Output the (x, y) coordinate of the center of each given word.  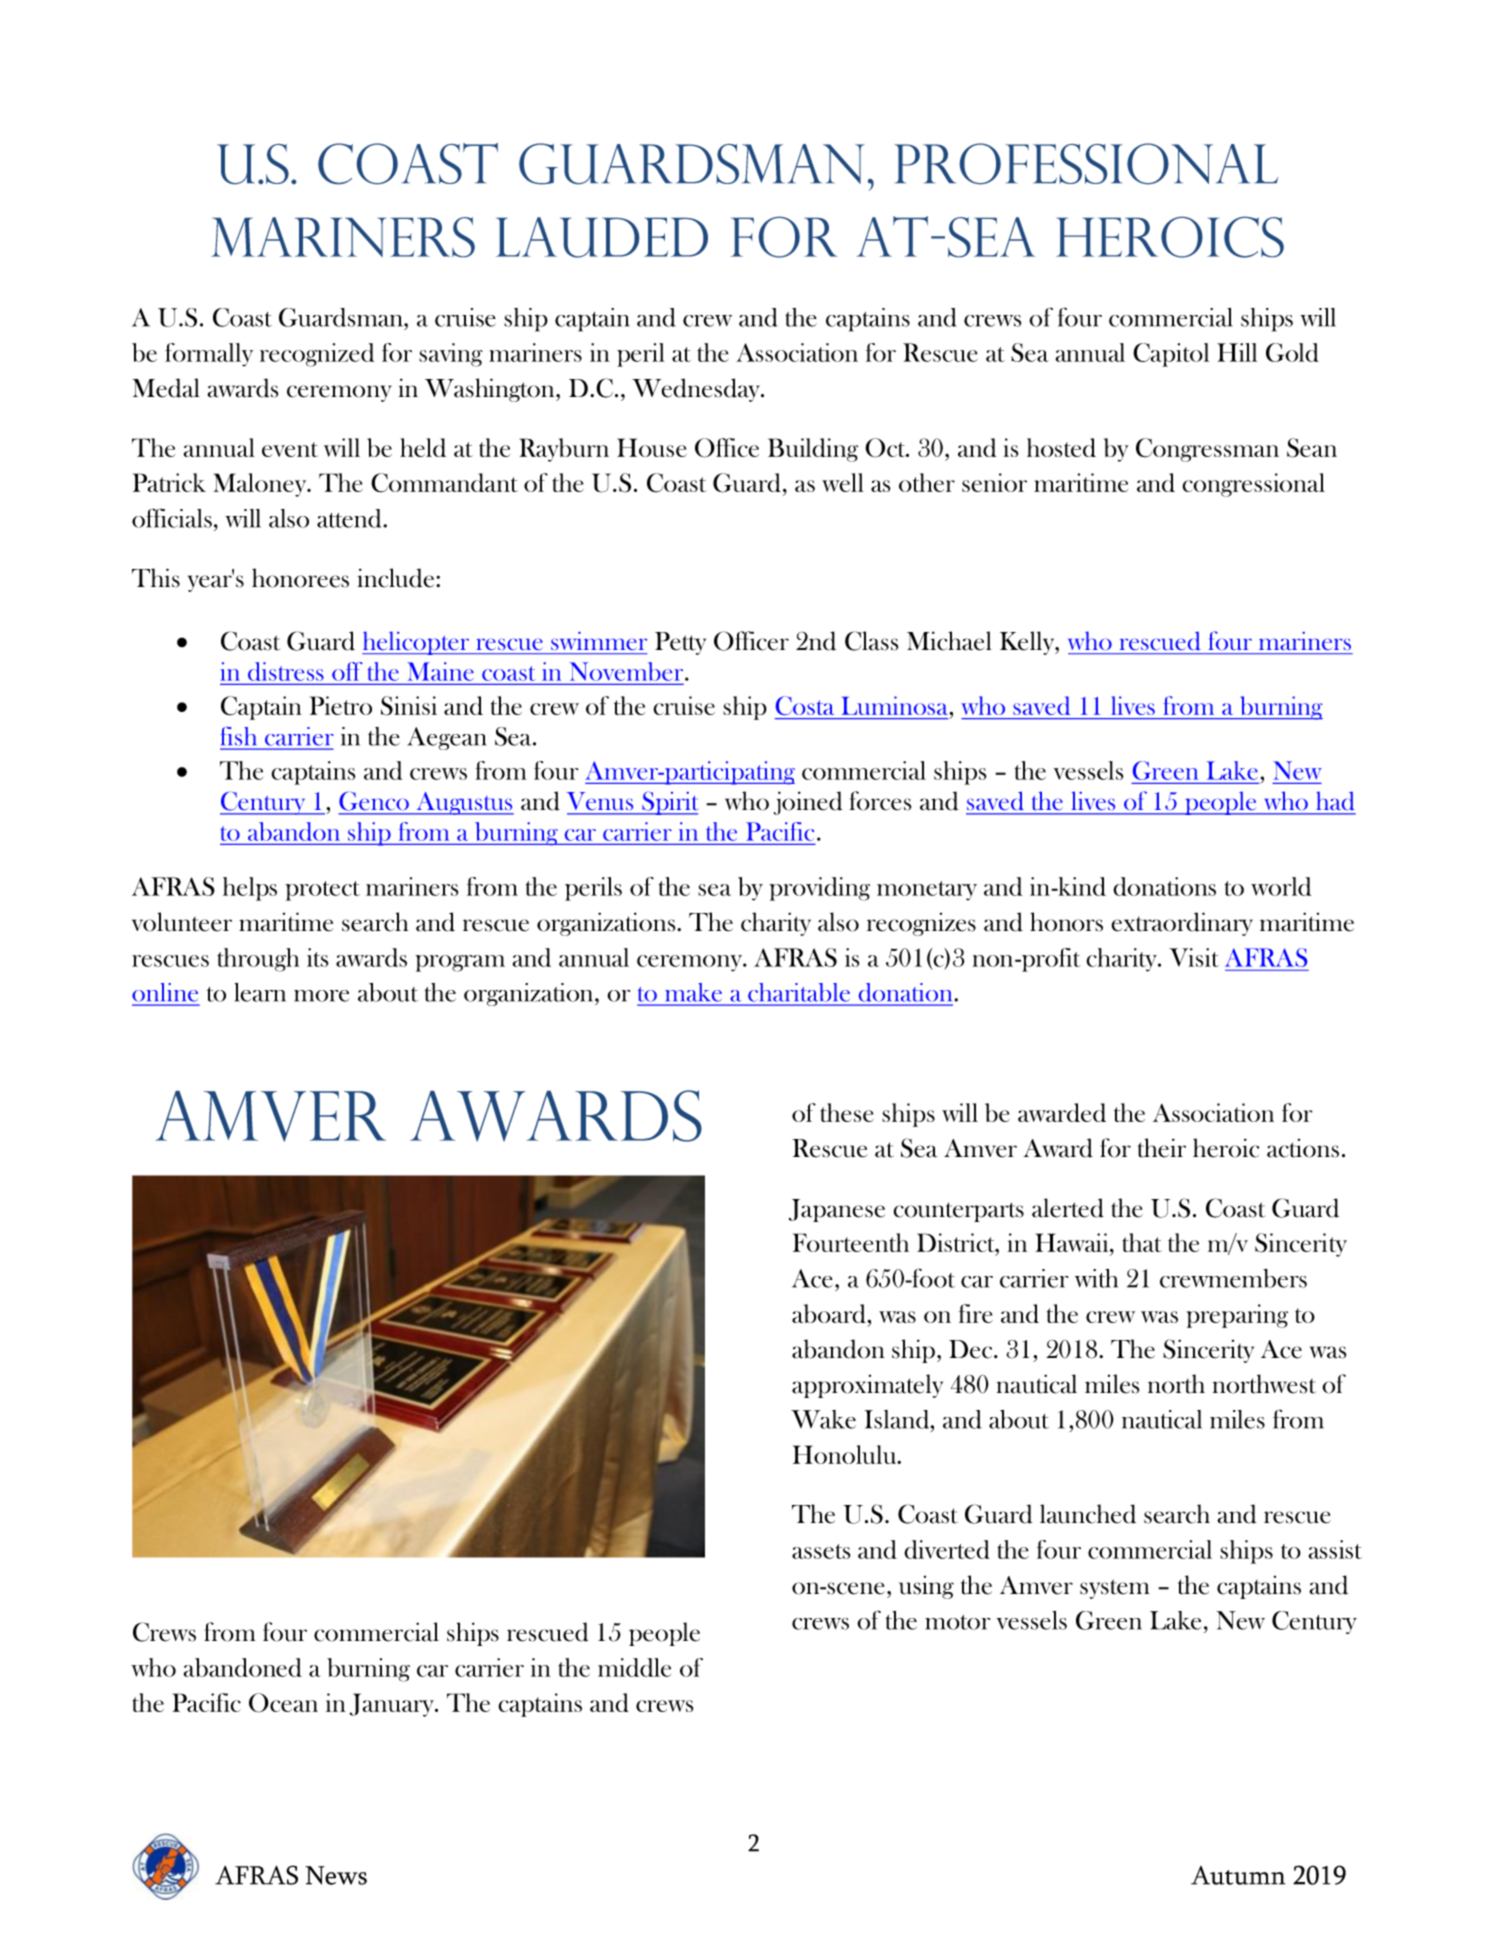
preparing (1237, 1316)
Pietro (341, 705)
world (1281, 886)
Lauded (602, 237)
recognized (317, 355)
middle (634, 1667)
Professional (1086, 163)
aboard (830, 1313)
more (321, 996)
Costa (805, 705)
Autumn (1238, 1875)
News (336, 1875)
